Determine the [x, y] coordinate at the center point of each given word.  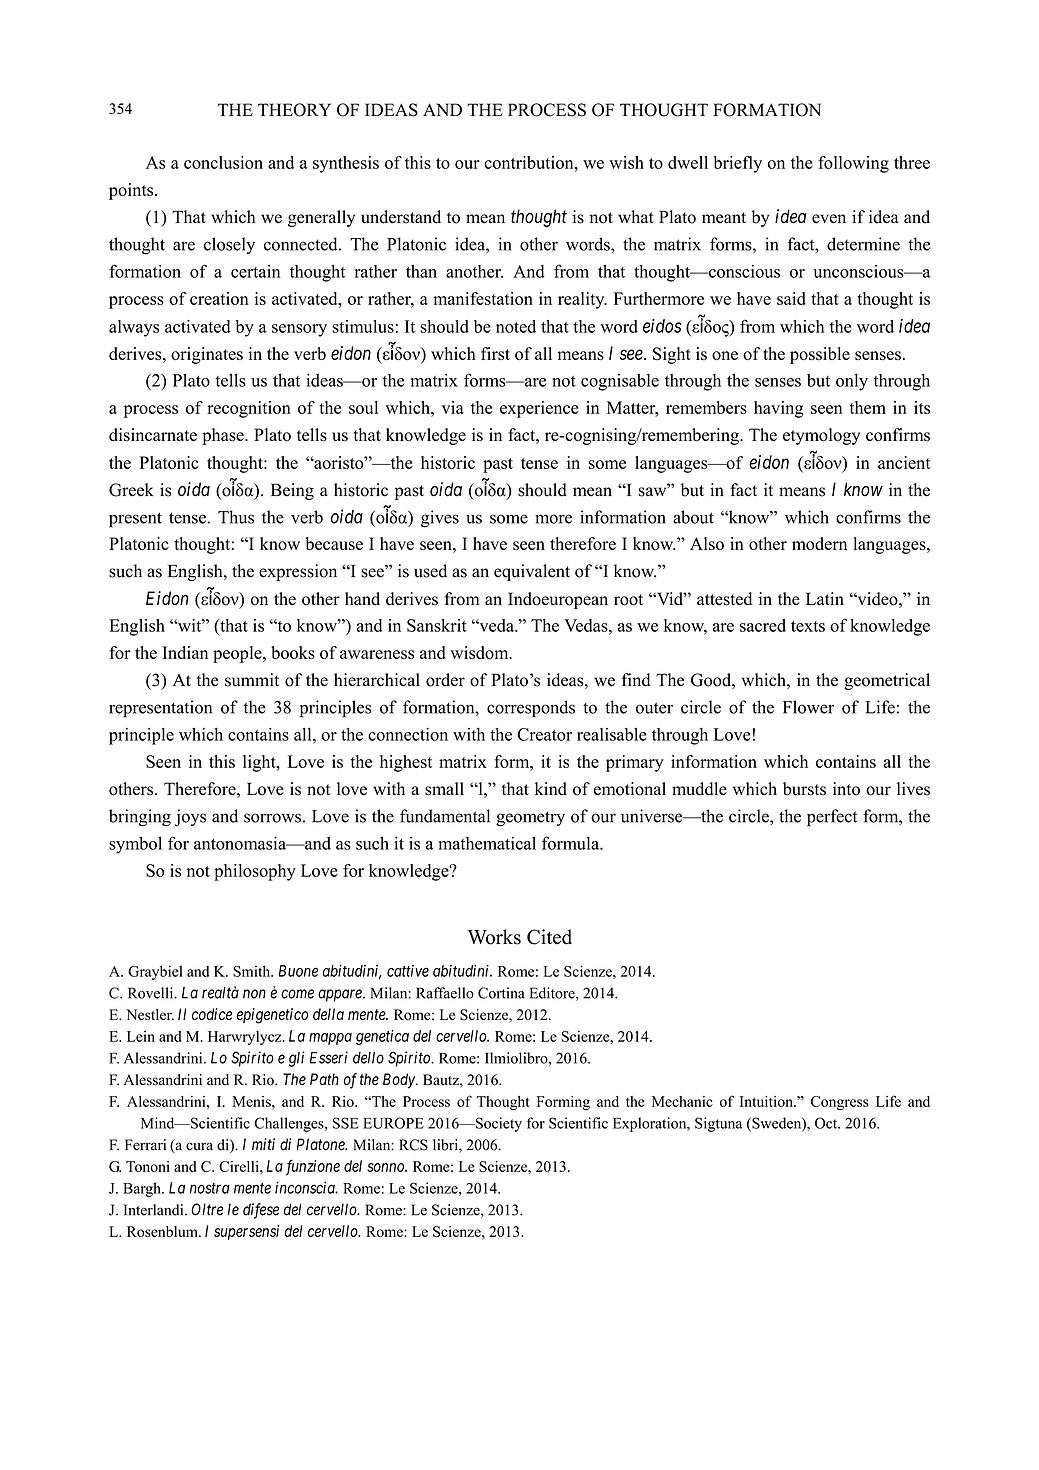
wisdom [480, 652]
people [238, 654]
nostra [210, 1188]
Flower [808, 707]
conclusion [223, 162]
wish [626, 162]
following [853, 164]
